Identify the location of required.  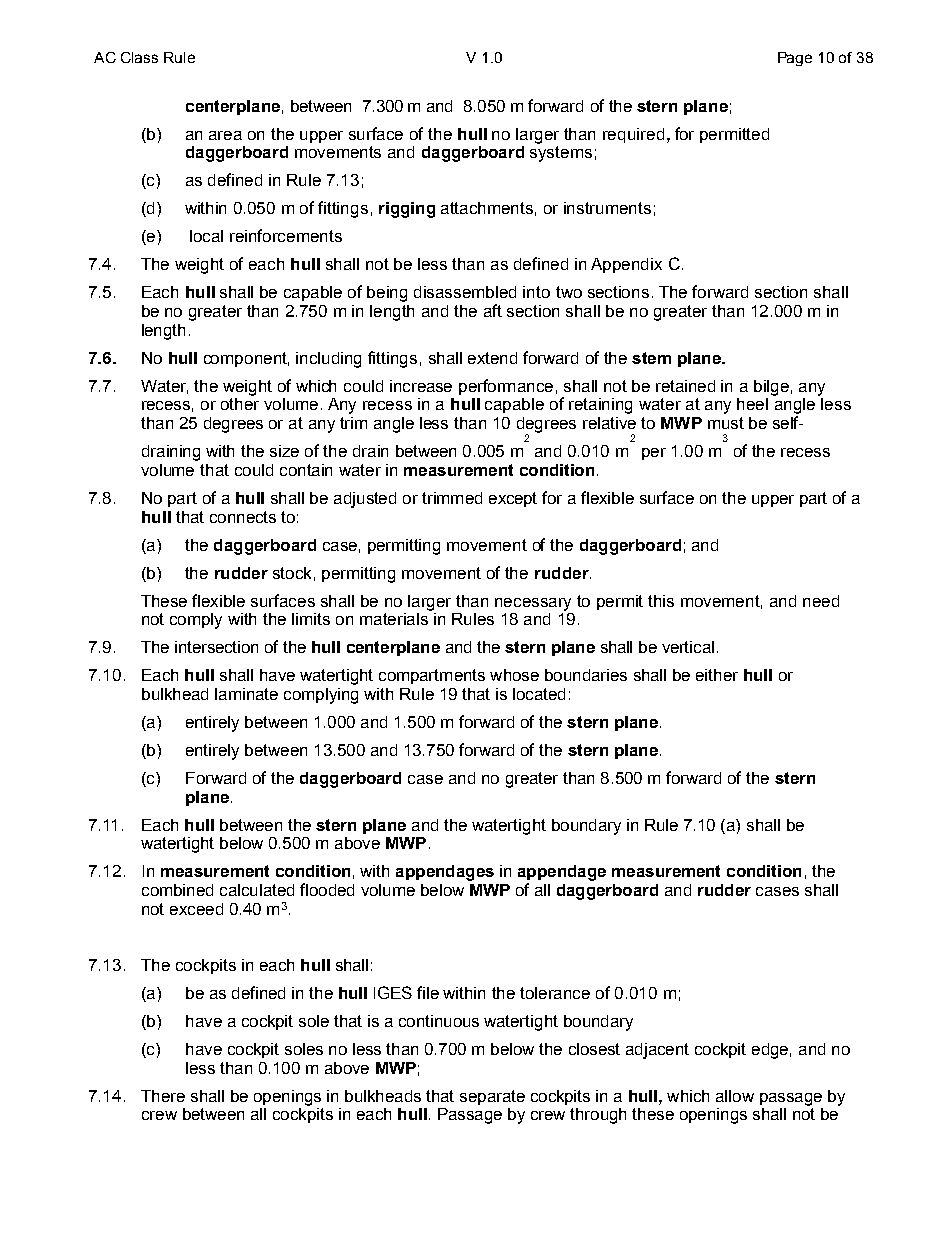
(633, 135).
